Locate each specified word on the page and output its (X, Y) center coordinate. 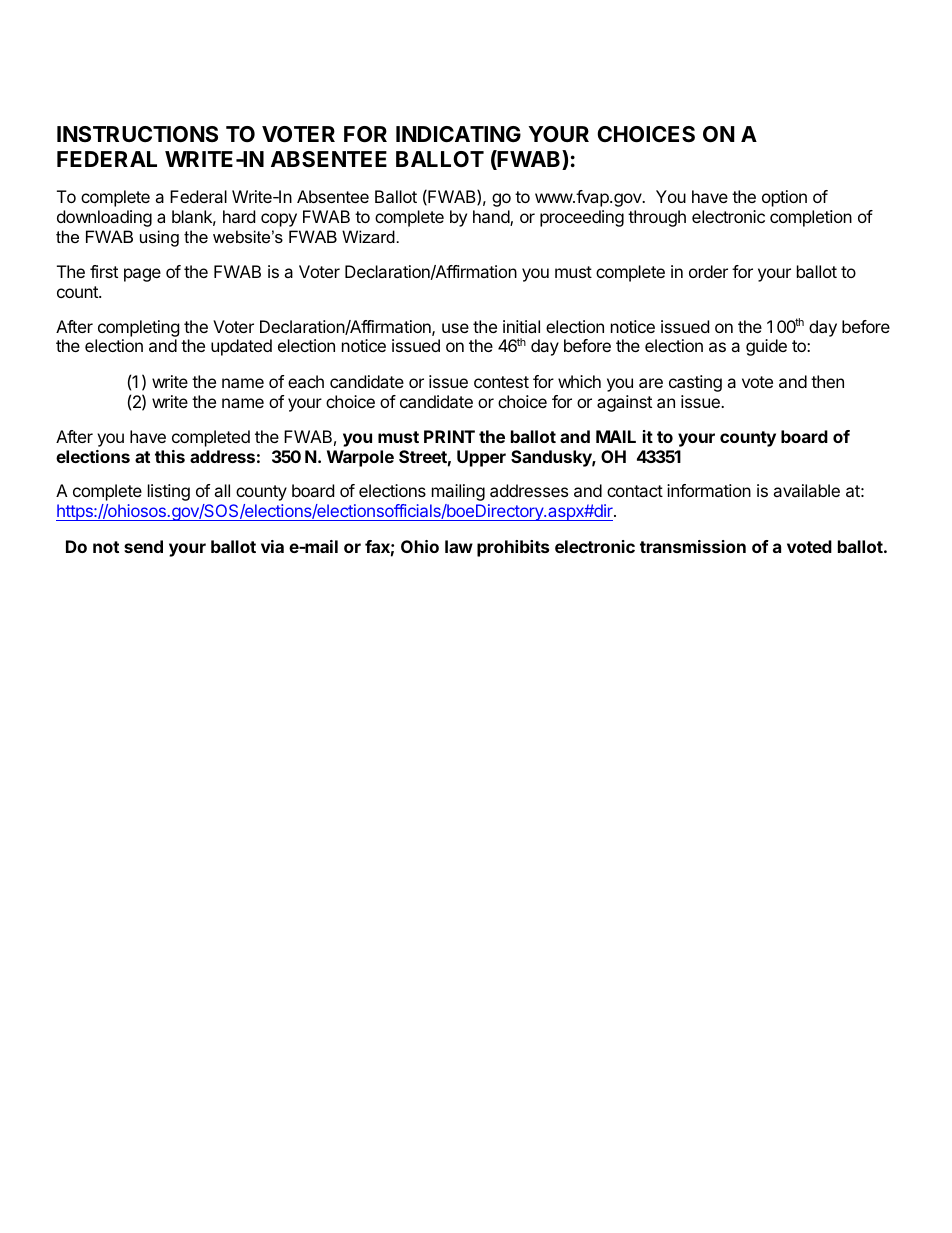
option (784, 198)
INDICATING (458, 134)
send (143, 546)
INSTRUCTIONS (137, 134)
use (455, 328)
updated (241, 347)
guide (766, 347)
